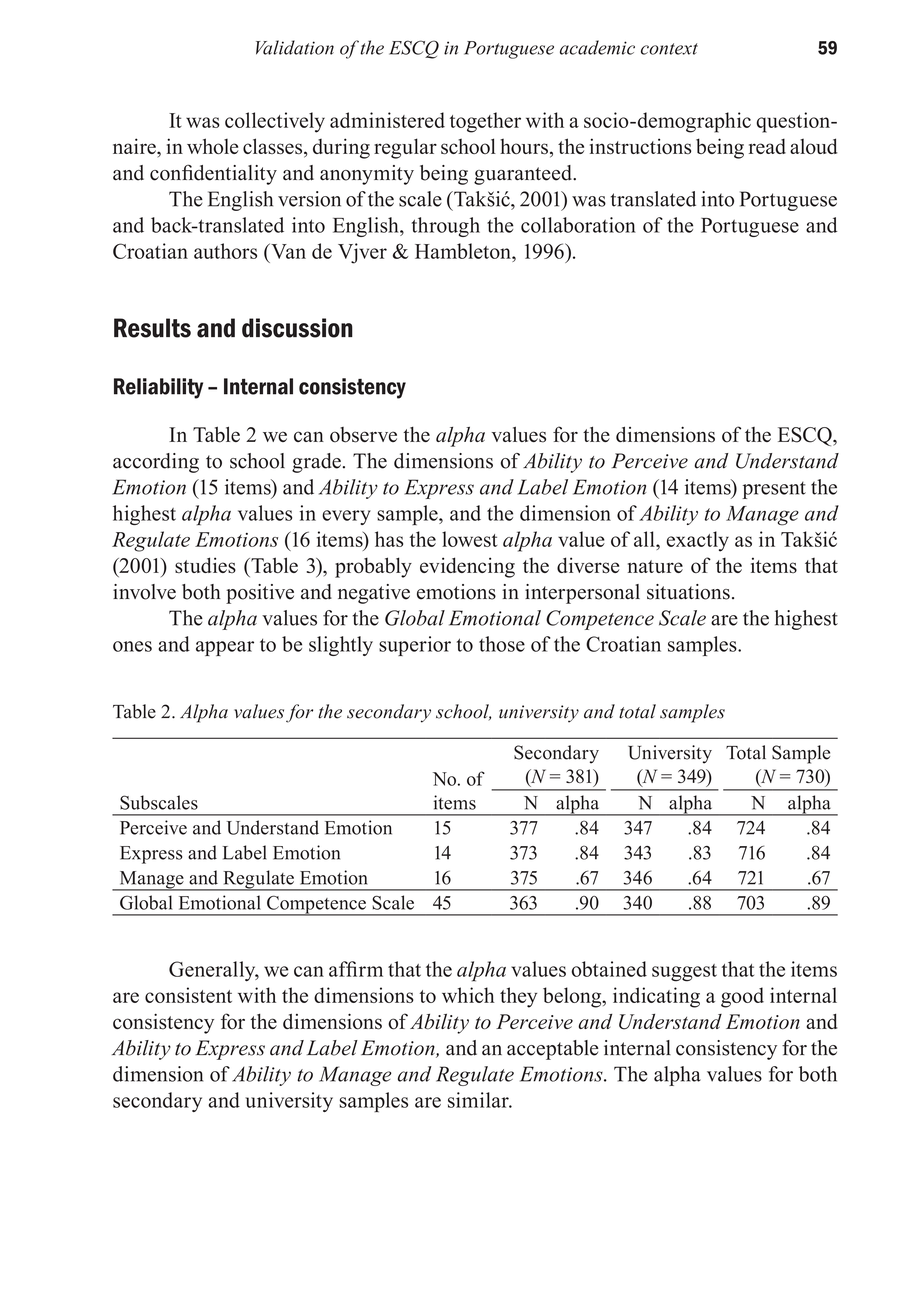 The height and width of the document is (1316, 922). What do you see at coordinates (669, 49) in the document?
I see `context` at bounding box center [669, 49].
